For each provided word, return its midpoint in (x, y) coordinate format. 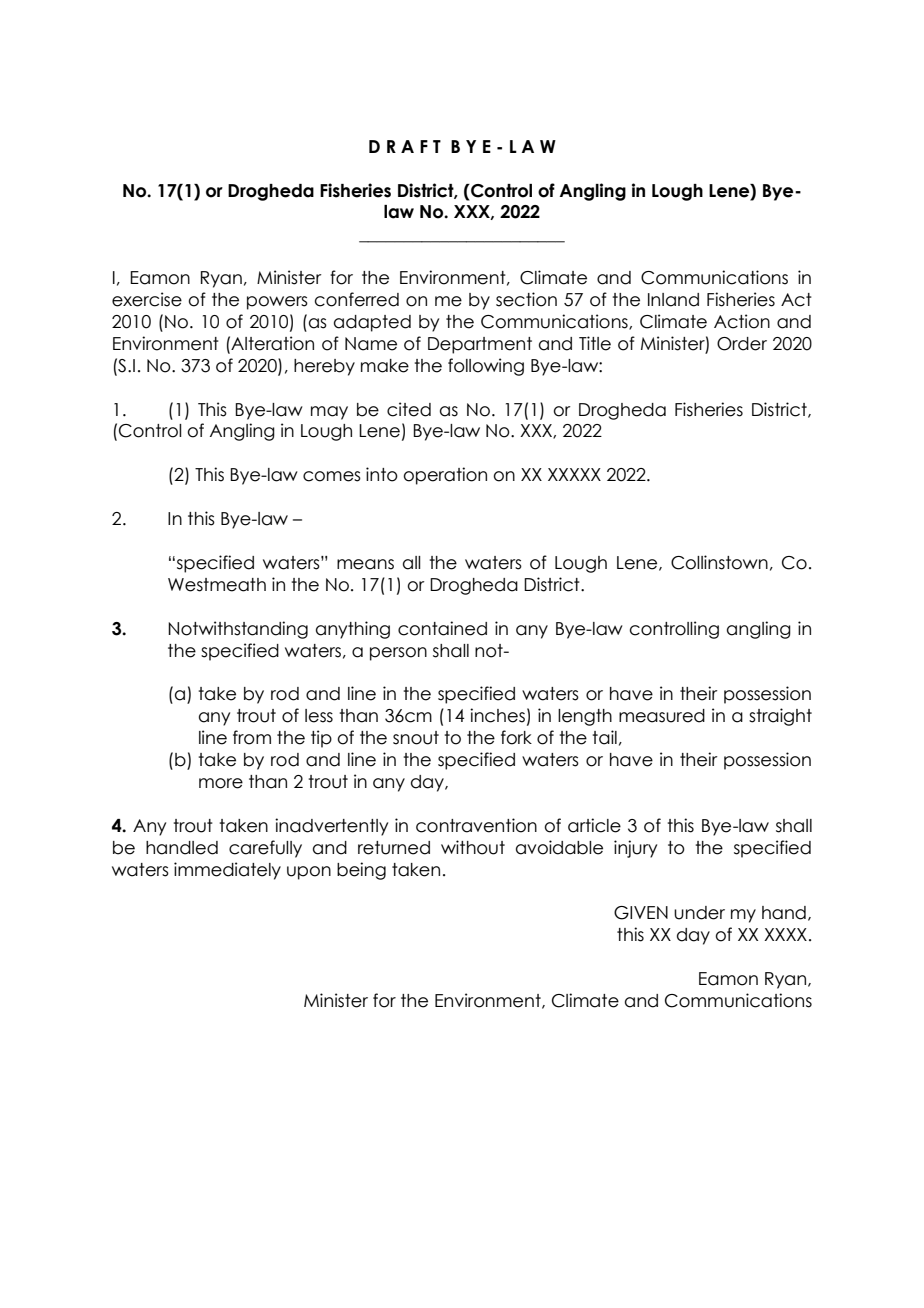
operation (445, 476)
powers (277, 303)
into (382, 474)
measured (662, 716)
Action (742, 321)
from (252, 737)
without (473, 847)
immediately (227, 871)
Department (480, 345)
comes (332, 476)
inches (497, 715)
